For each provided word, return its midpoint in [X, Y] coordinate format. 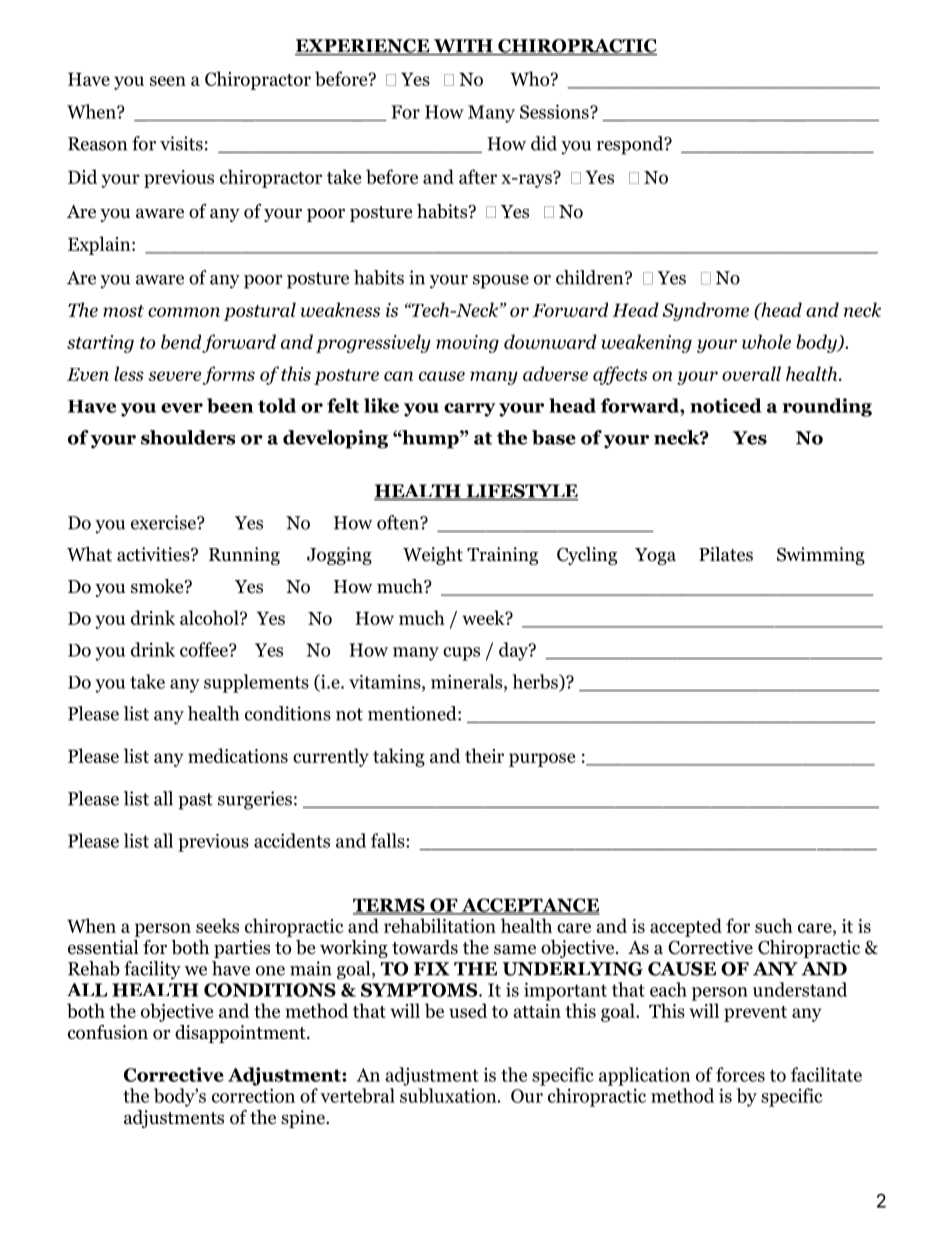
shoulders [188, 437]
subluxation [449, 1095]
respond [631, 145]
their [484, 755]
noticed [726, 405]
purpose [542, 760]
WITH [463, 47]
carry [469, 410]
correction [253, 1095]
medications [238, 755]
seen [168, 81]
